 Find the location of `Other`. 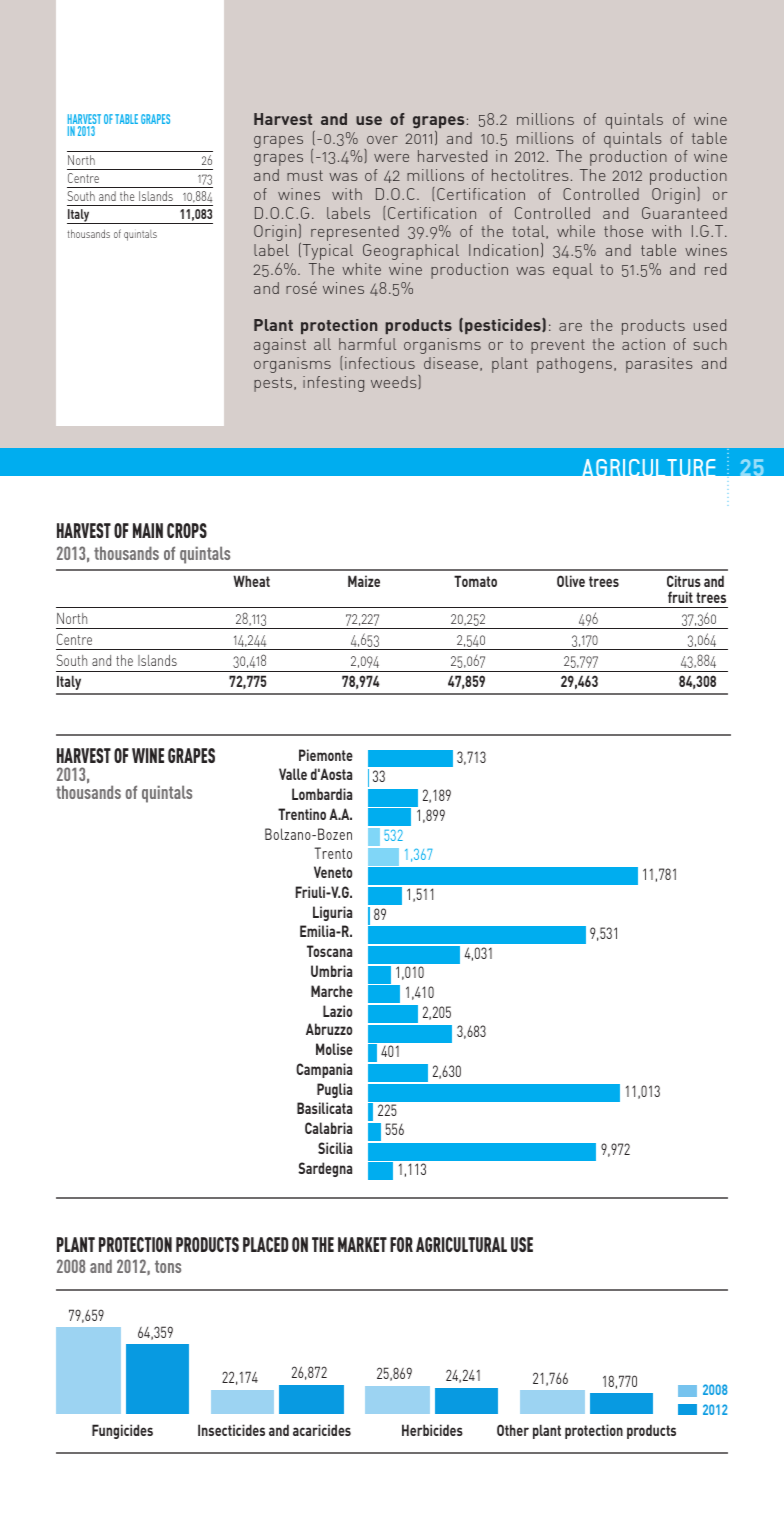

Other is located at coordinates (513, 1430).
